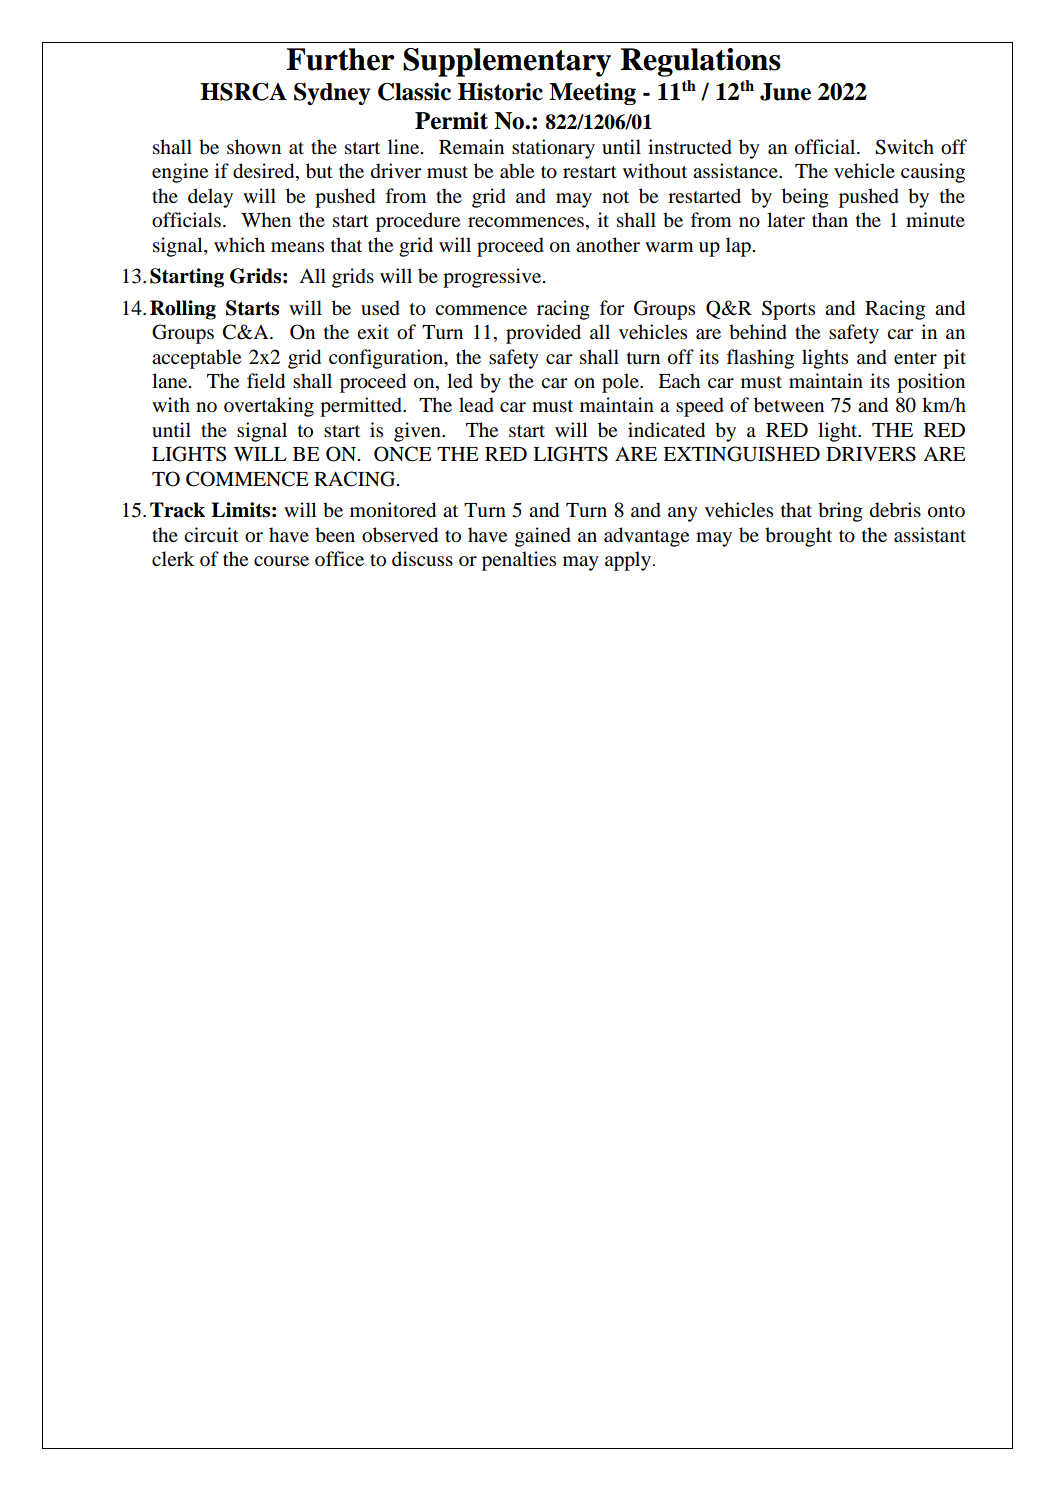 Image resolution: width=1055 pixels, height=1491 pixels. Describe the element at coordinates (281, 561) in the screenshot. I see `course` at that location.
